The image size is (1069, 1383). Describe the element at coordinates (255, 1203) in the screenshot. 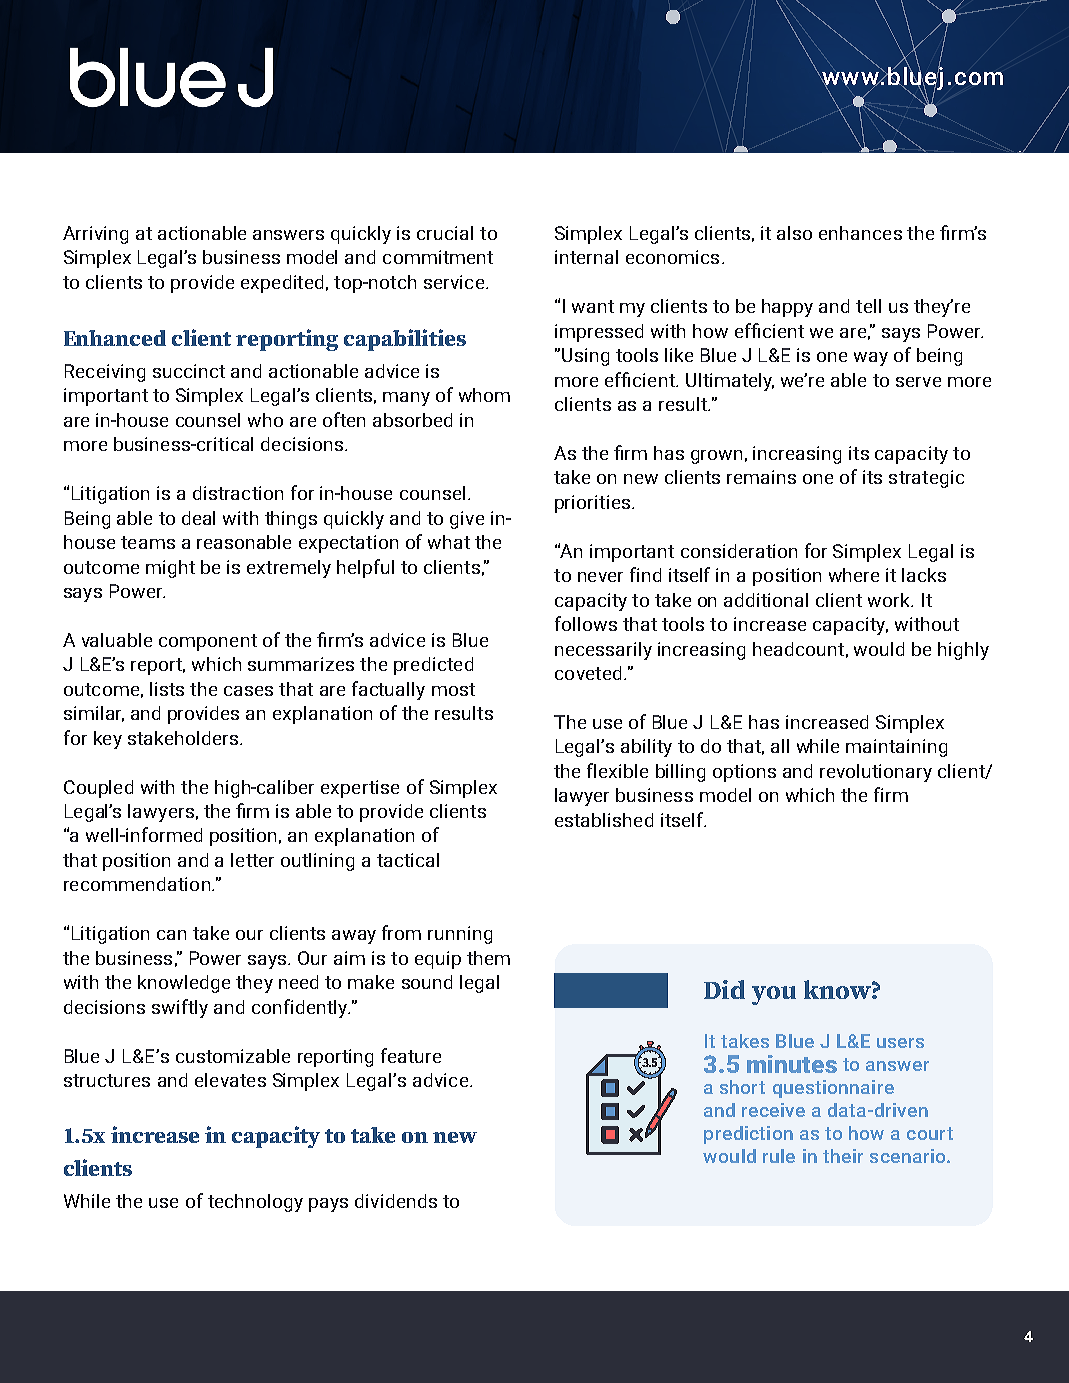

I see `technology` at that location.
